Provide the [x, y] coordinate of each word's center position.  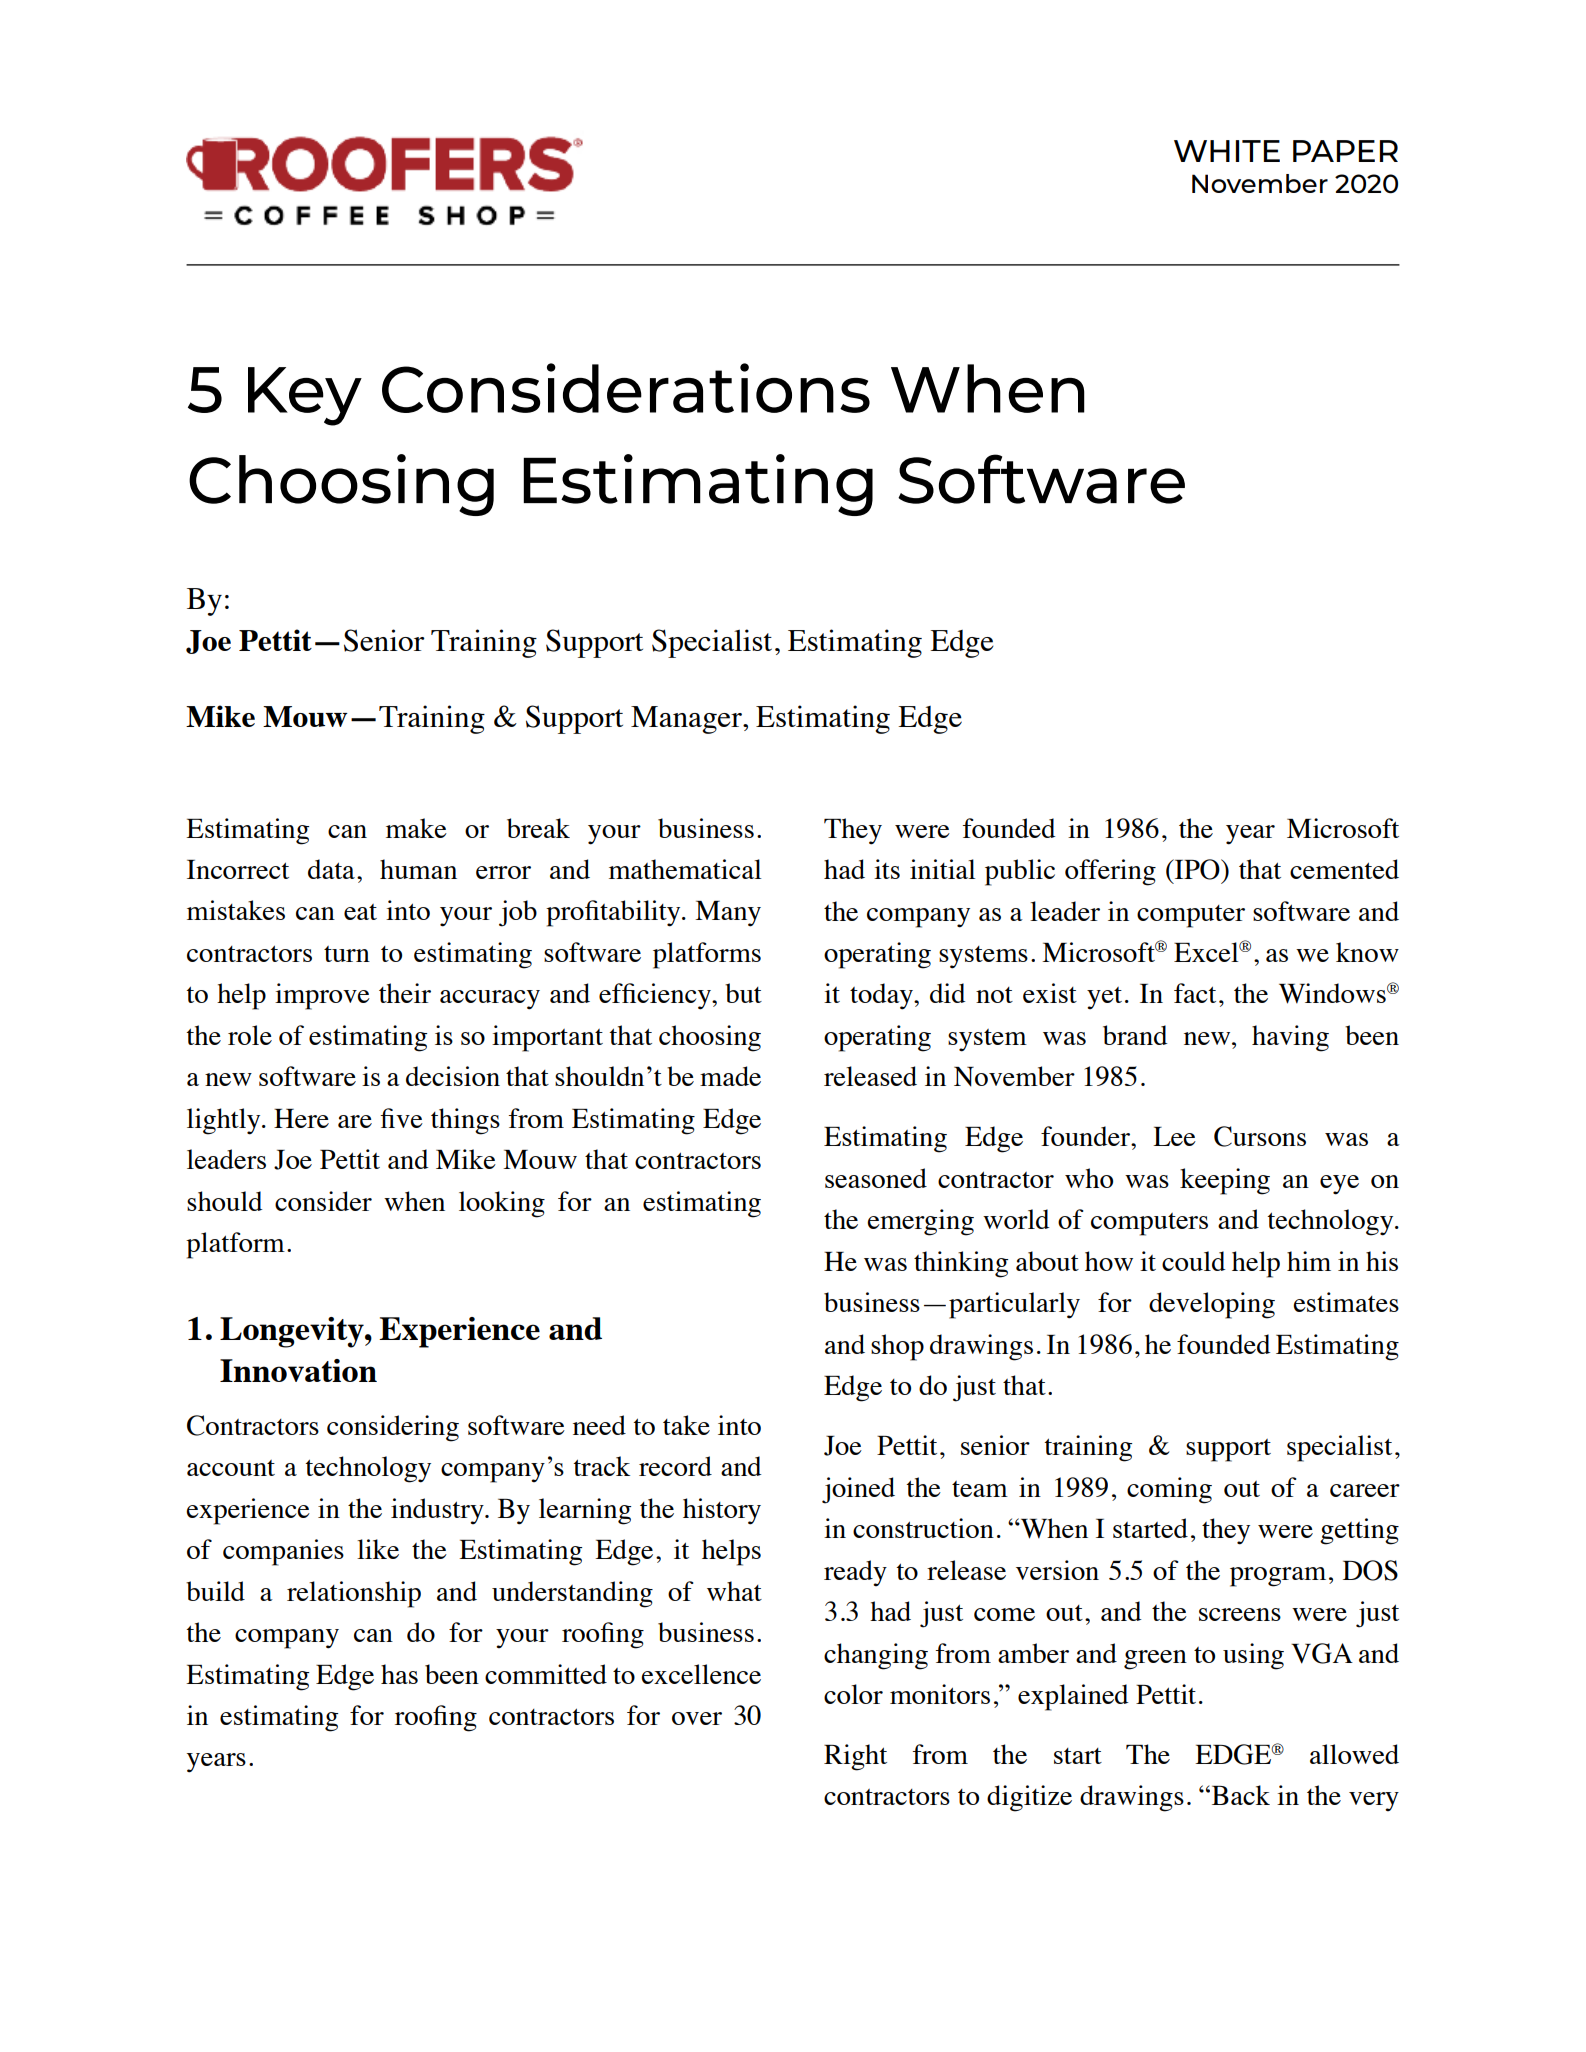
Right [855, 1757]
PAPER [1345, 151]
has [399, 1674]
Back [1241, 1795]
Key [305, 396]
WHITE [1227, 151]
